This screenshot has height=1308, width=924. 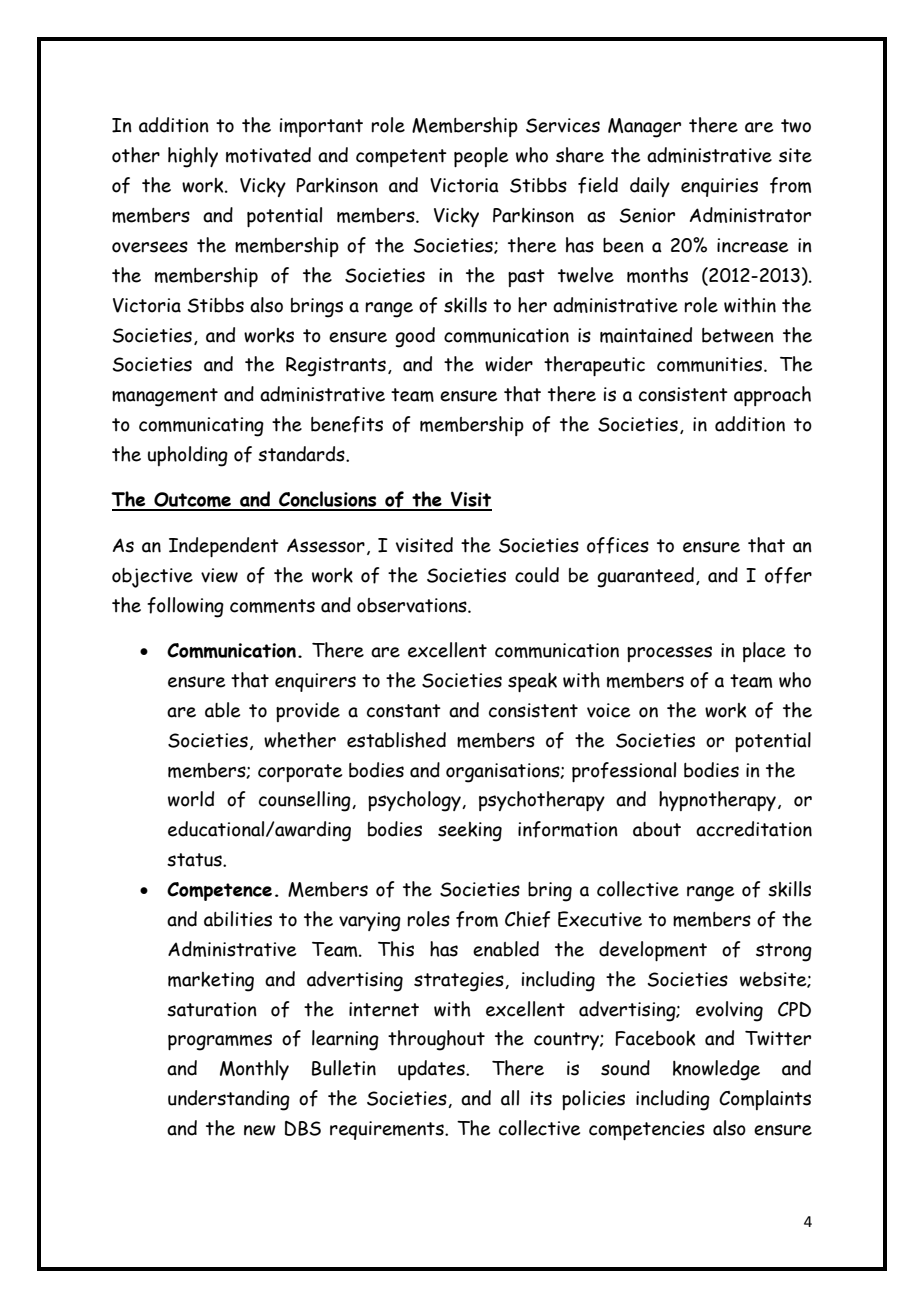 I want to click on upholding, so click(x=188, y=456).
